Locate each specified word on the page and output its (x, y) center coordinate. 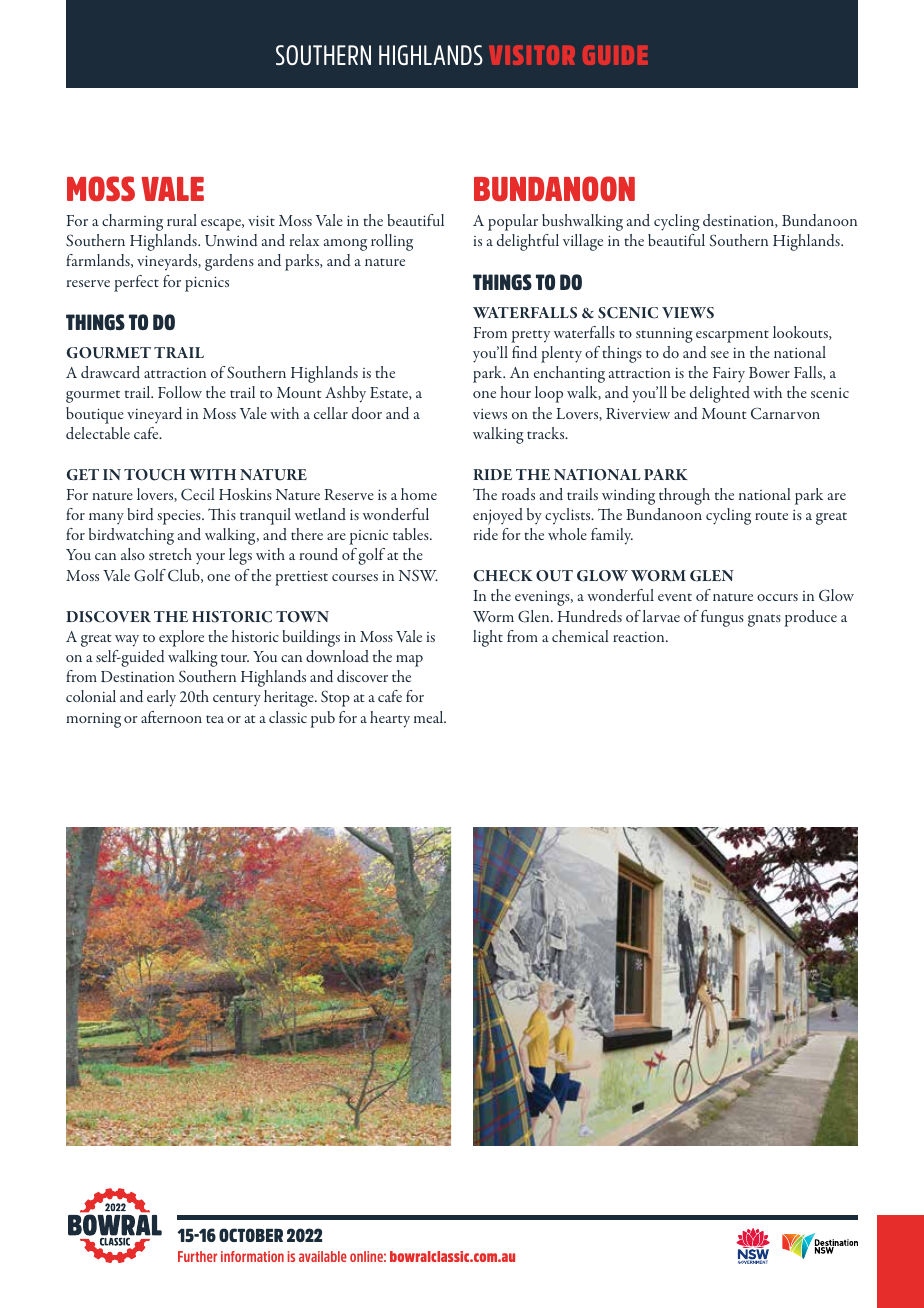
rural (182, 220)
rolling (392, 242)
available (323, 1256)
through (684, 496)
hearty (390, 719)
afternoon (171, 717)
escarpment (732, 336)
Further (197, 1256)
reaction (640, 637)
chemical (580, 636)
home (419, 494)
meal (430, 717)
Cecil (198, 494)
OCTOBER (251, 1235)
